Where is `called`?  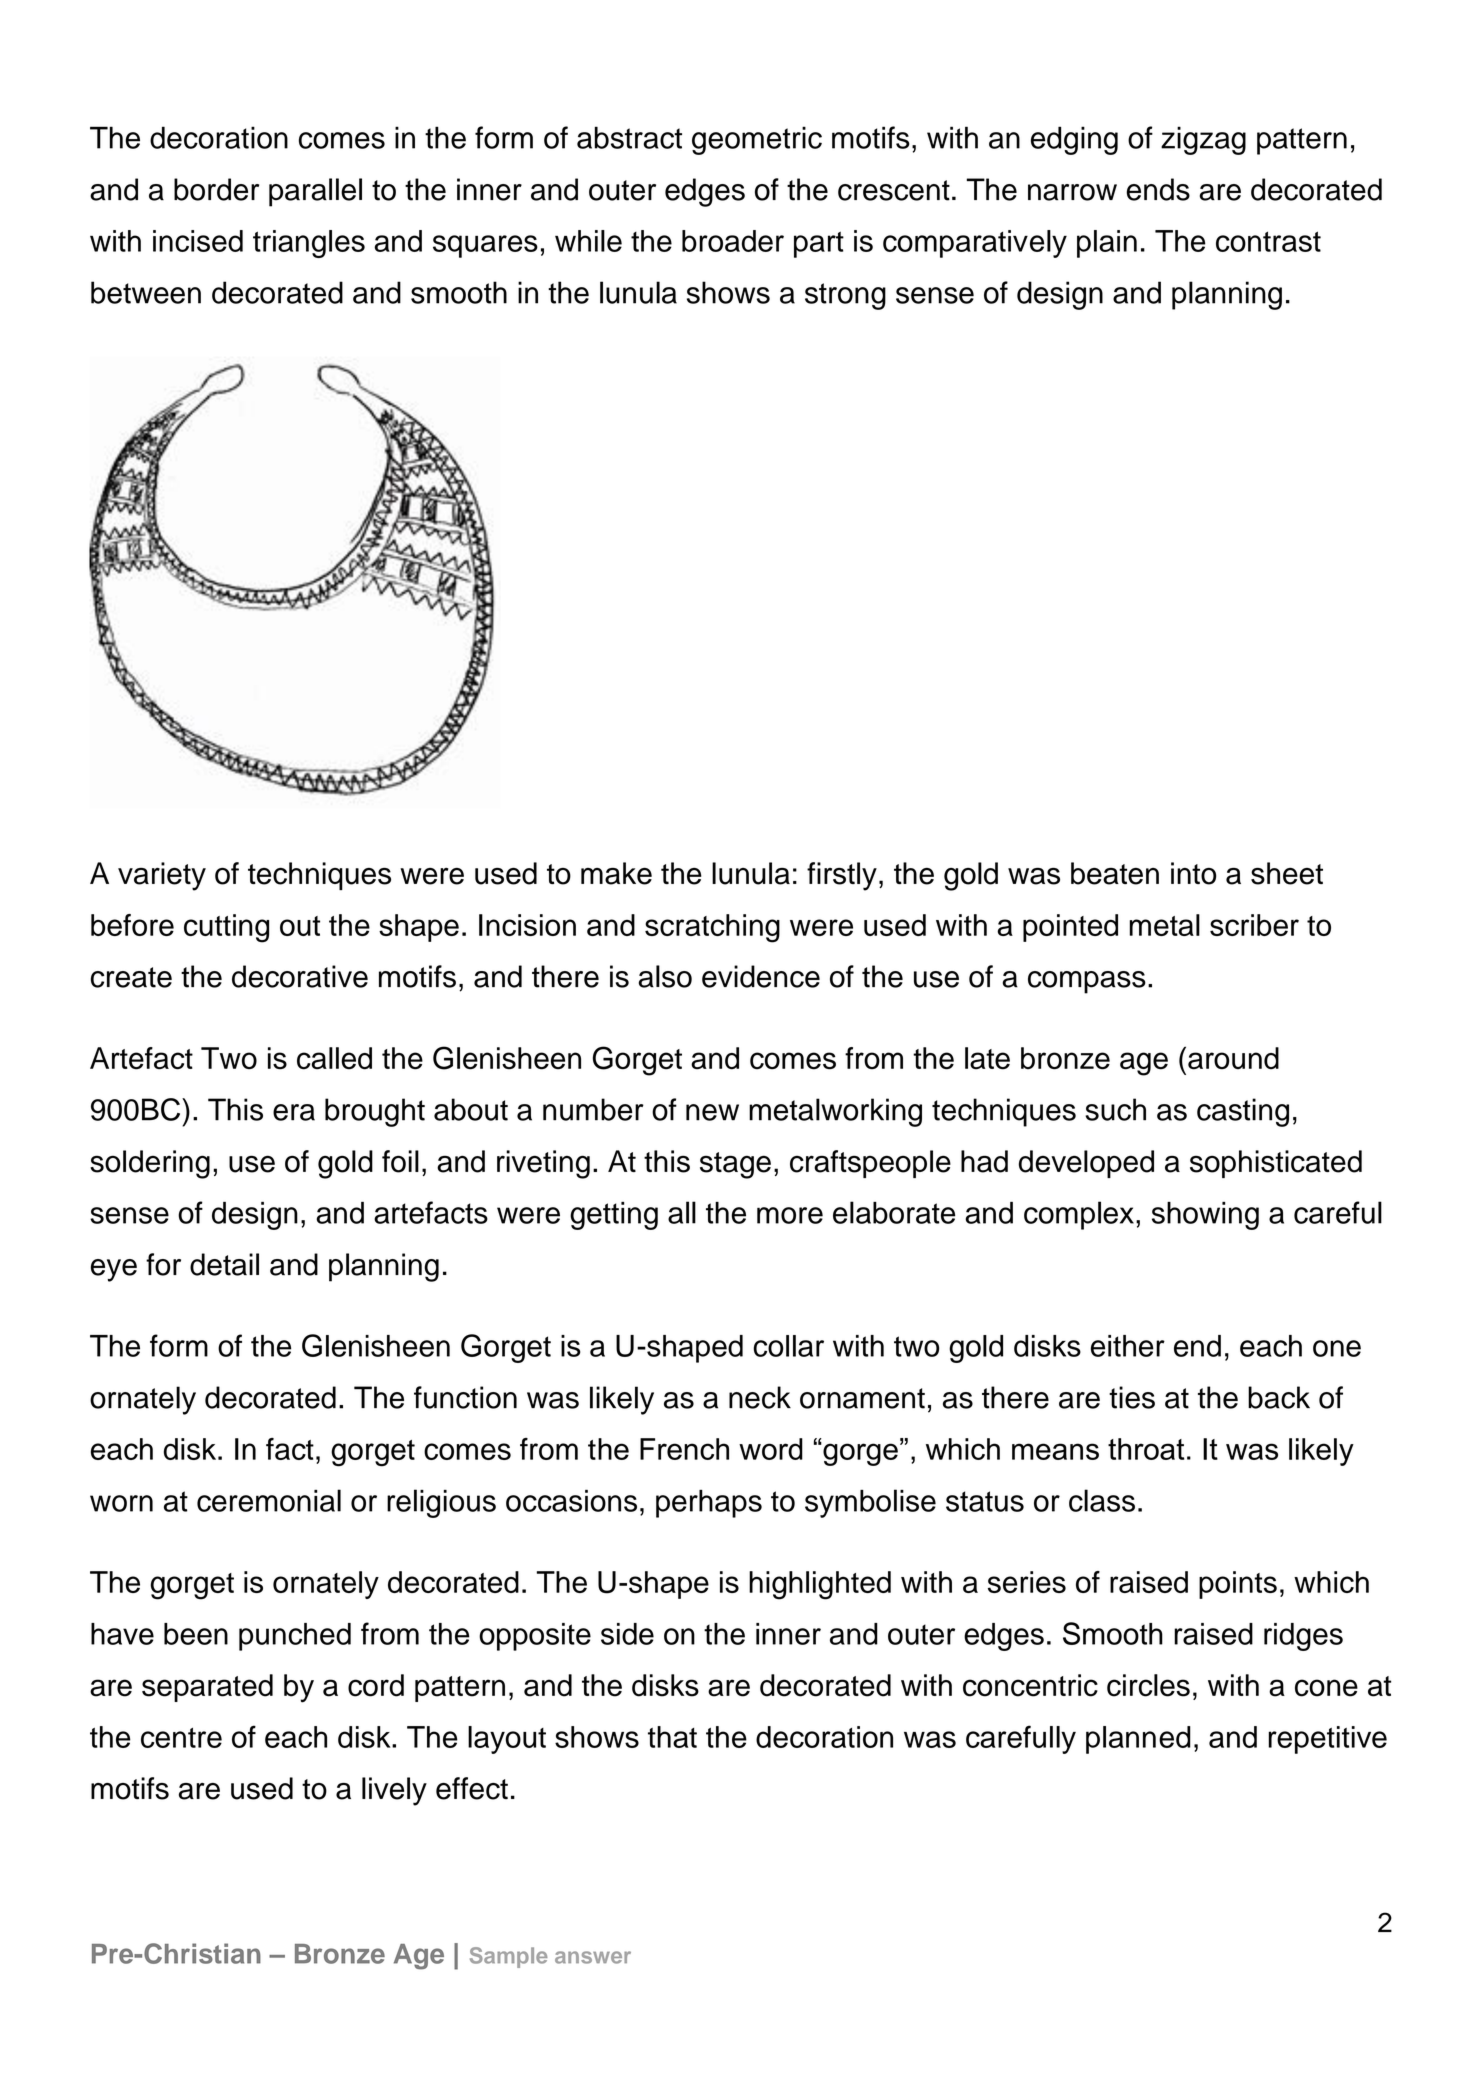 called is located at coordinates (334, 1058).
